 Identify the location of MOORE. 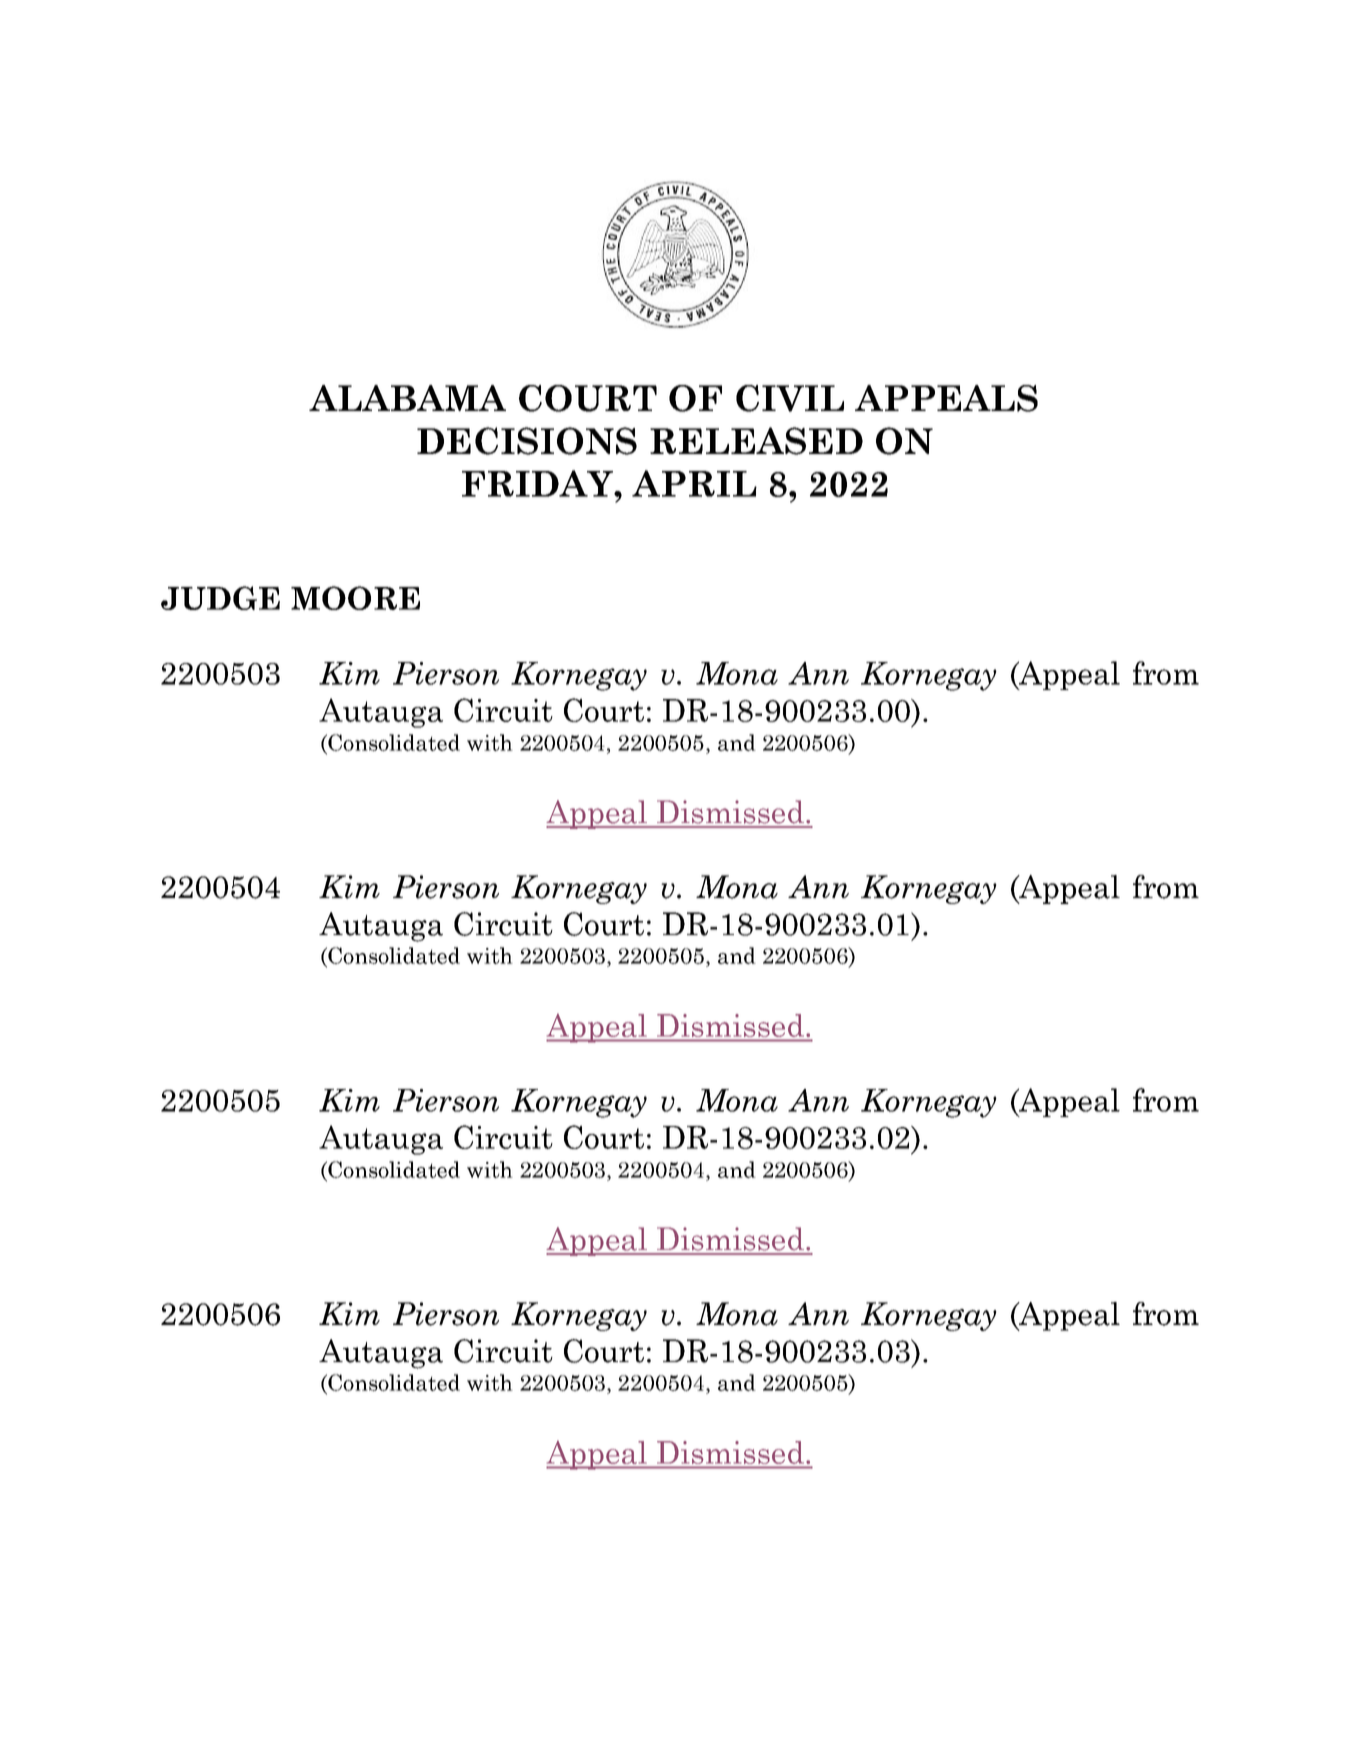
(355, 598).
